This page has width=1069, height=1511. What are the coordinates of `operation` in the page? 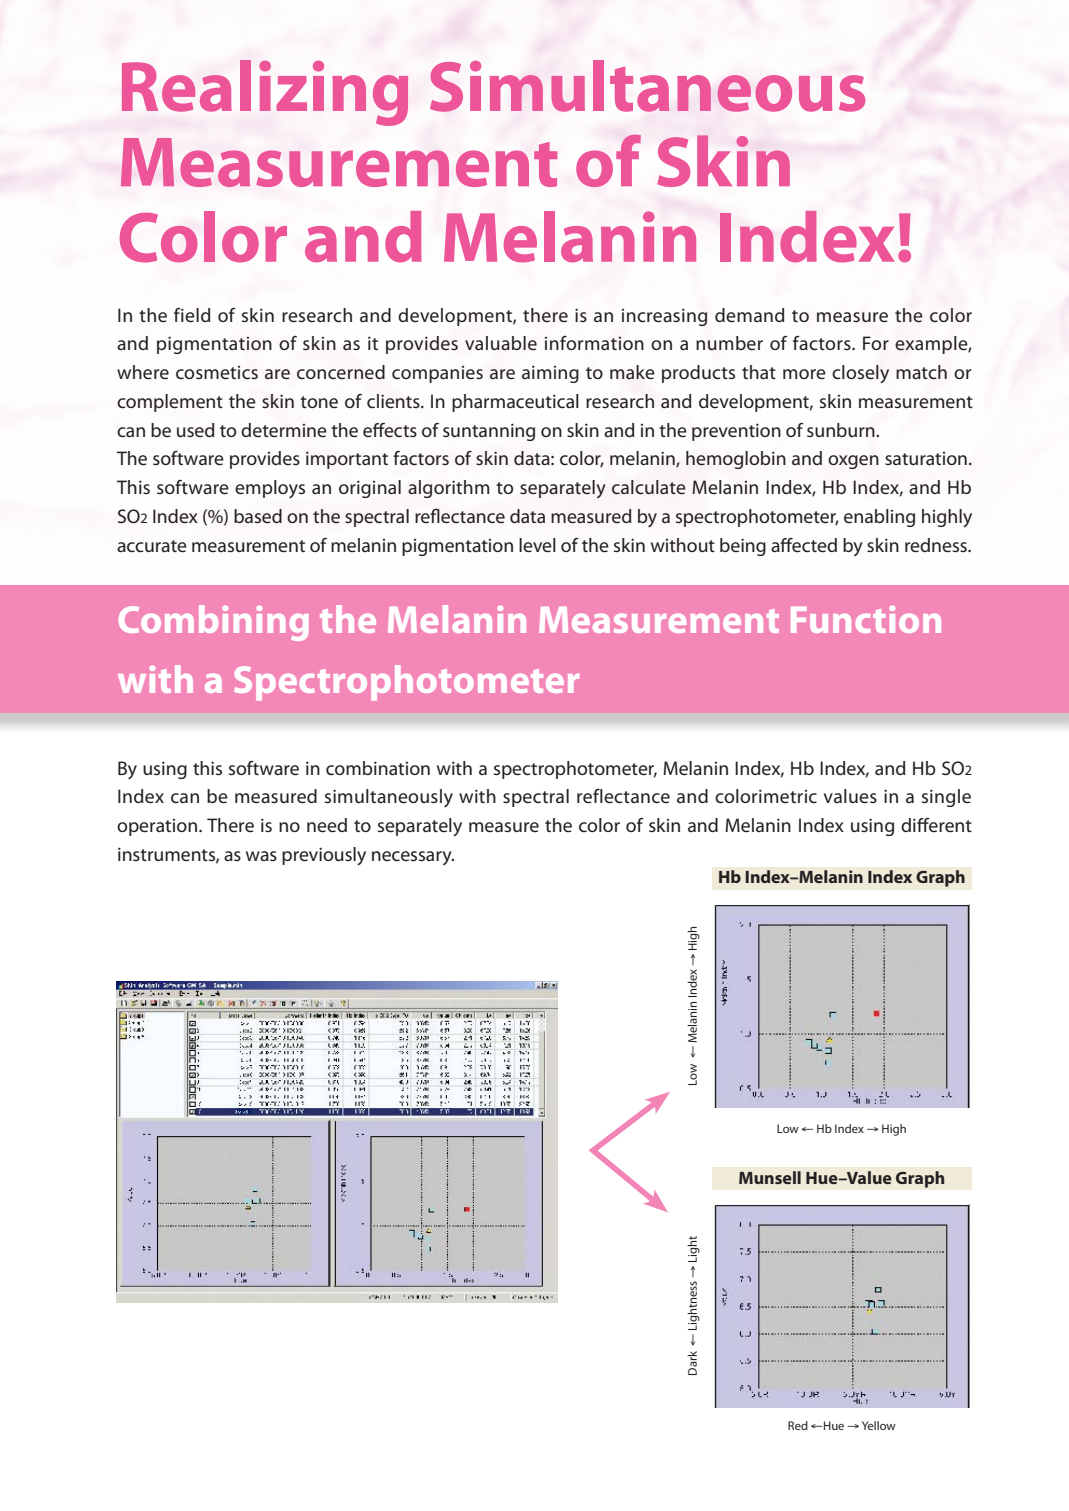 It's located at (158, 827).
